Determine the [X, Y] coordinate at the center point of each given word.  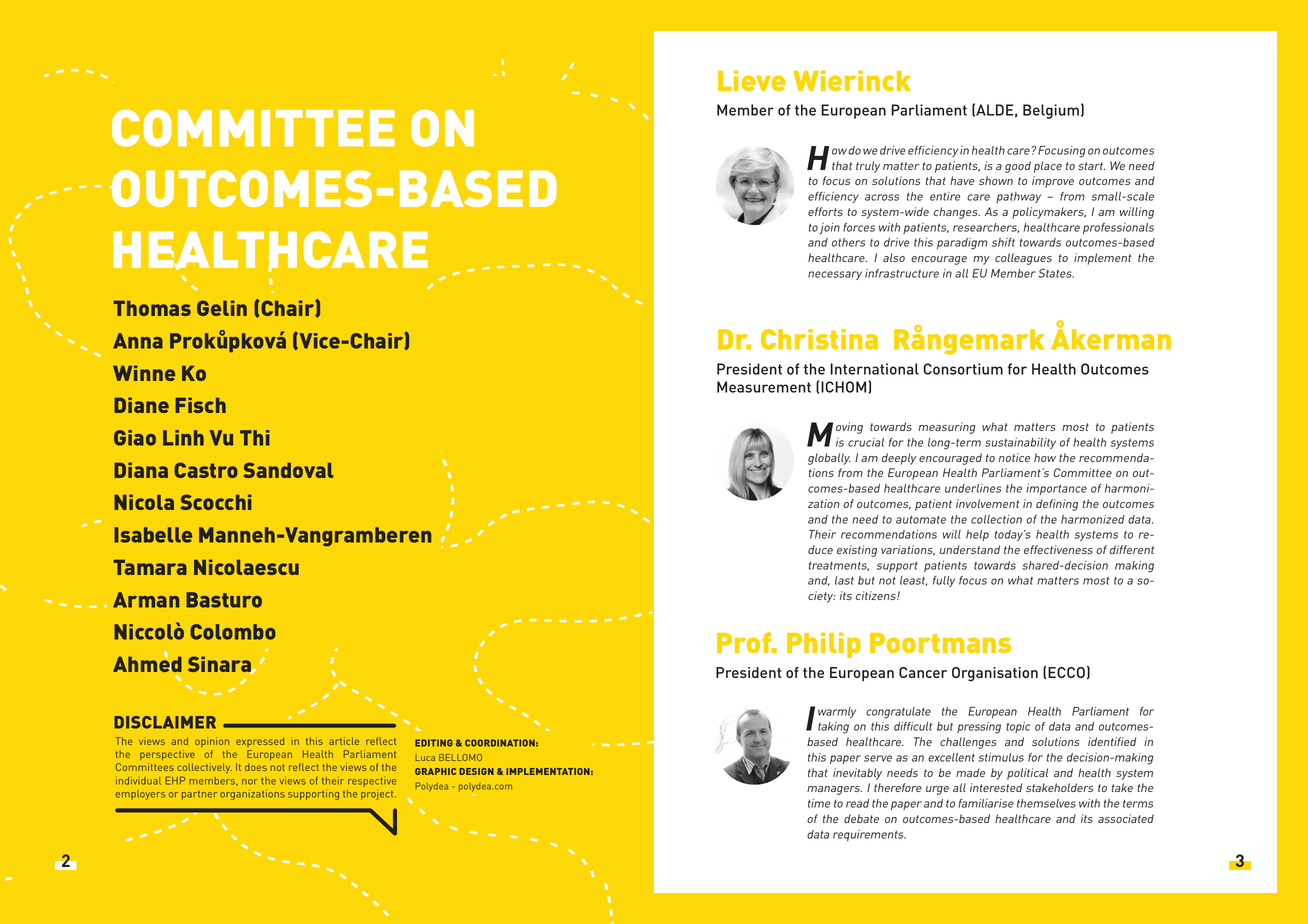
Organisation [995, 674]
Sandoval [288, 470]
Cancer [923, 672]
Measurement [764, 387]
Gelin [222, 308]
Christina [819, 339]
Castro [206, 470]
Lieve [751, 80]
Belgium [1051, 111]
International [874, 369]
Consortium [963, 369]
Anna [138, 341]
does [256, 767]
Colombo [233, 632]
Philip [824, 645]
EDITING [434, 743]
